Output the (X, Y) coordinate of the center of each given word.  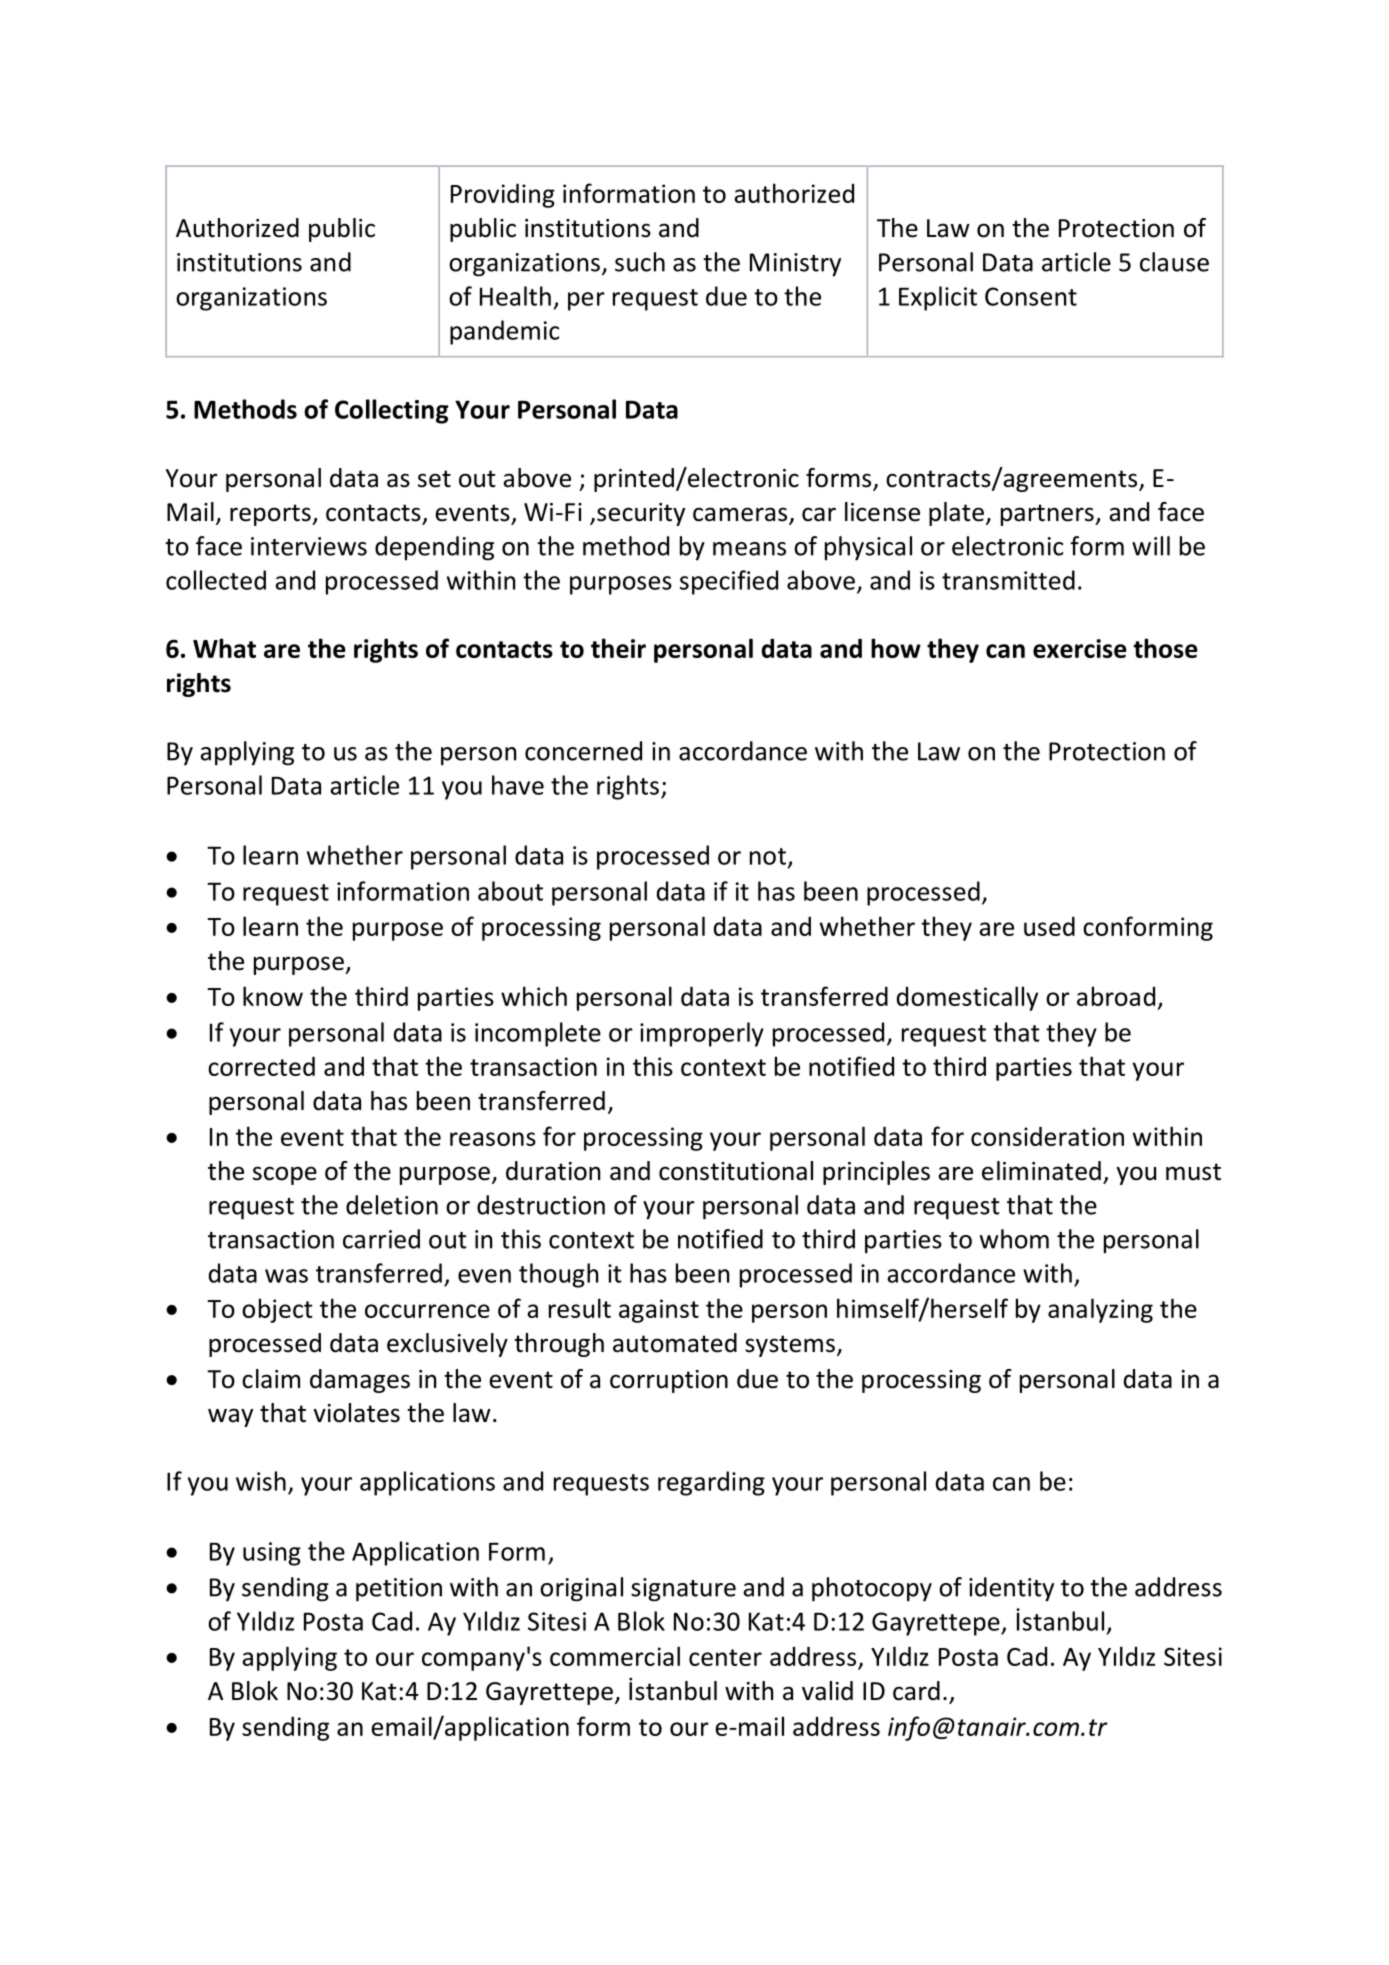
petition (399, 1590)
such (640, 262)
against (659, 1311)
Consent (1031, 296)
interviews (309, 546)
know (273, 996)
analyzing (1100, 1310)
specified (729, 582)
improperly (702, 1034)
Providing (503, 195)
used (1049, 926)
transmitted (1008, 580)
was (286, 1276)
